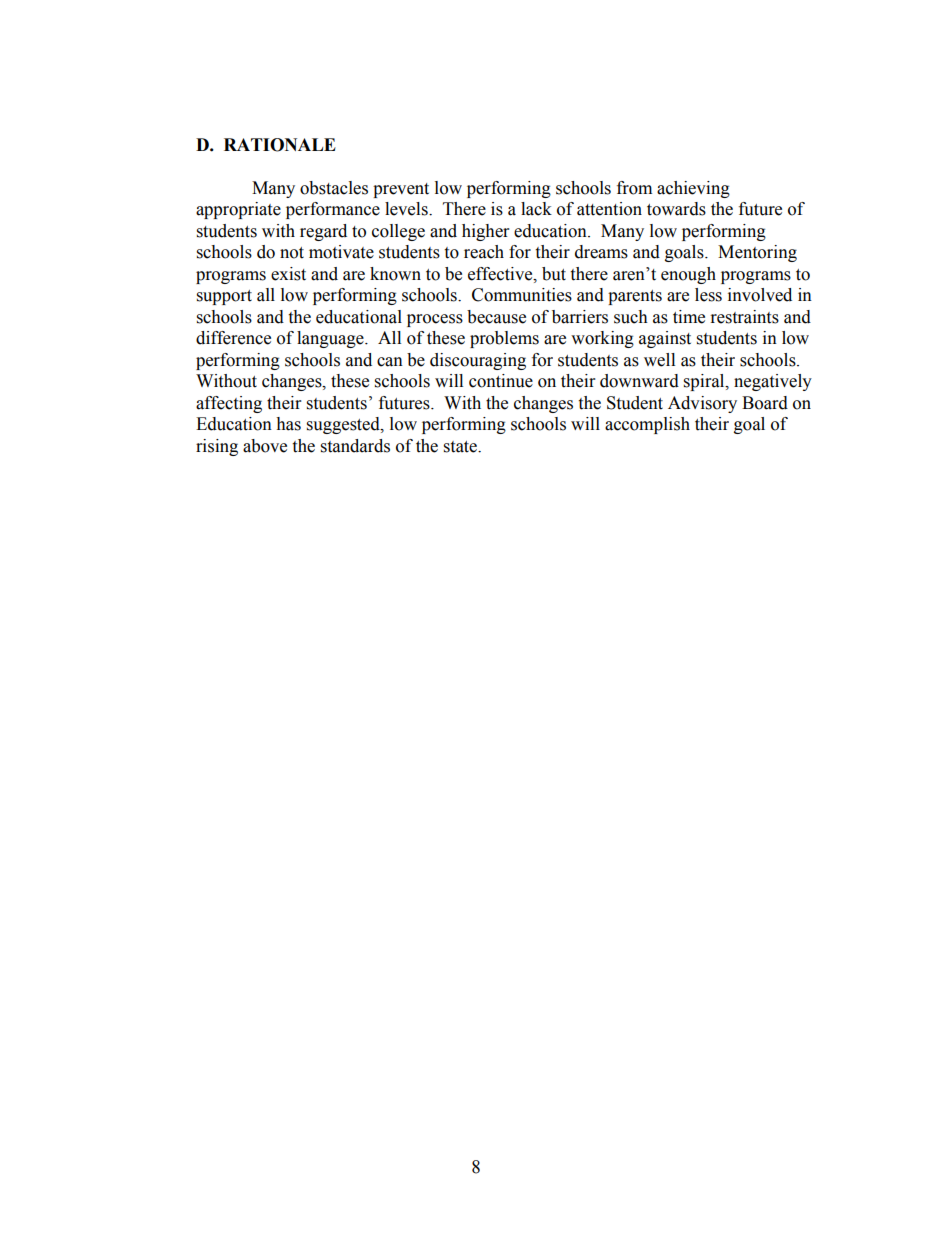 This screenshot has width=952, height=1233. I want to click on Communities, so click(522, 295).
